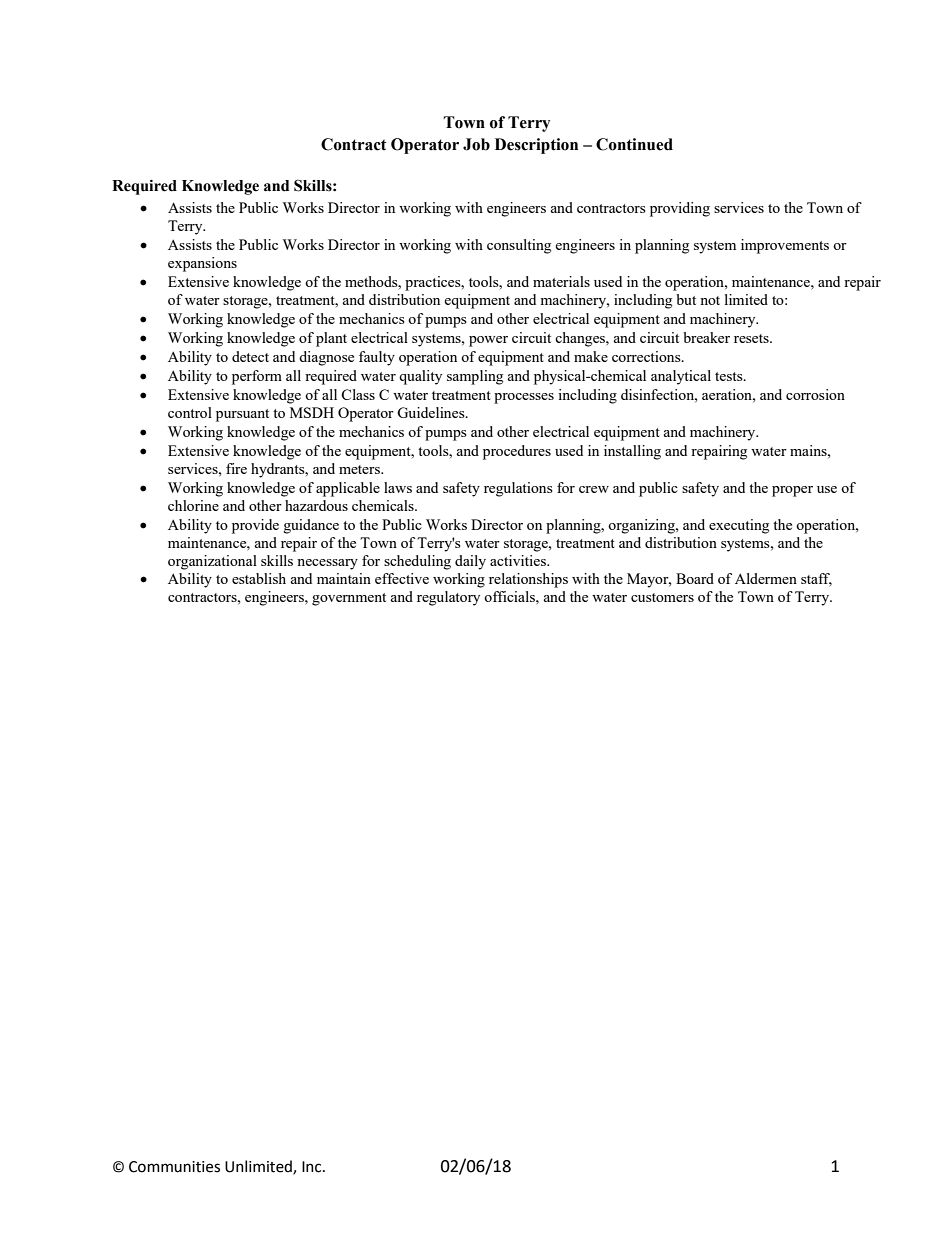 The height and width of the document is (1233, 952). Describe the element at coordinates (448, 598) in the document. I see `regulatory` at that location.
